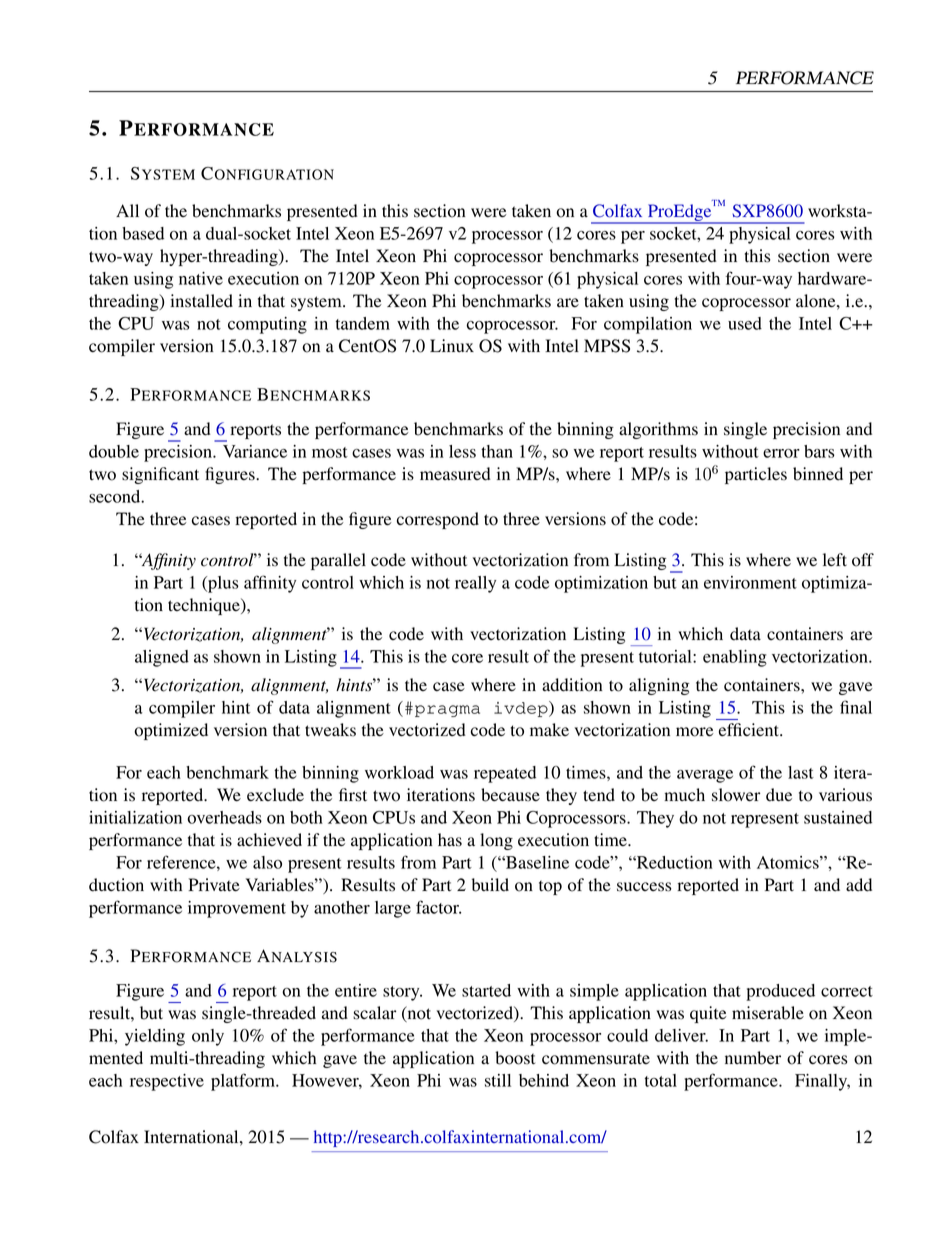 The image size is (952, 1233). I want to click on only, so click(208, 1037).
